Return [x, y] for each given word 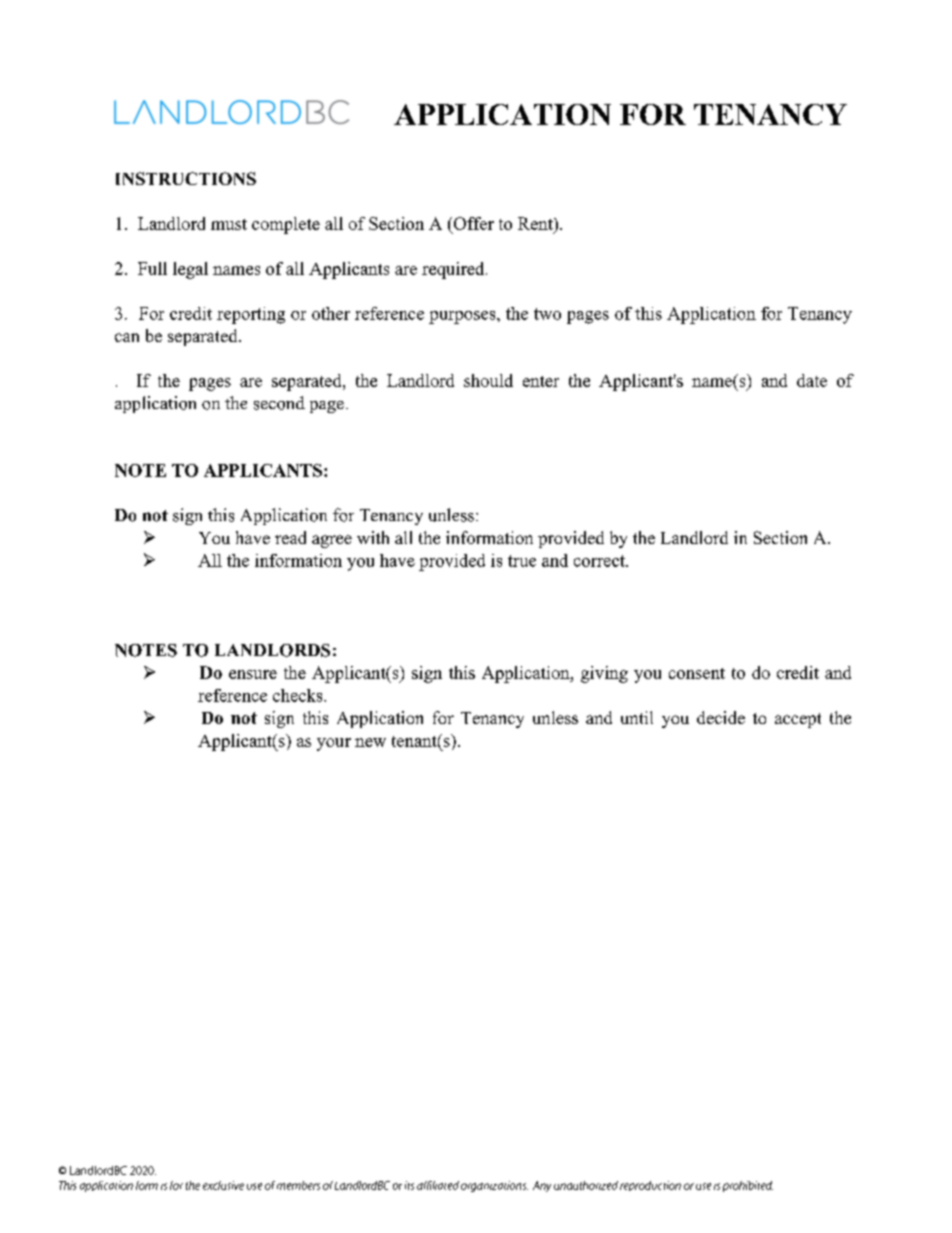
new [370, 742]
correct [600, 561]
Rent [536, 225]
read [290, 537]
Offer [472, 225]
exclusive [223, 1185]
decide [721, 717]
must [229, 224]
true [522, 561]
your [334, 744]
